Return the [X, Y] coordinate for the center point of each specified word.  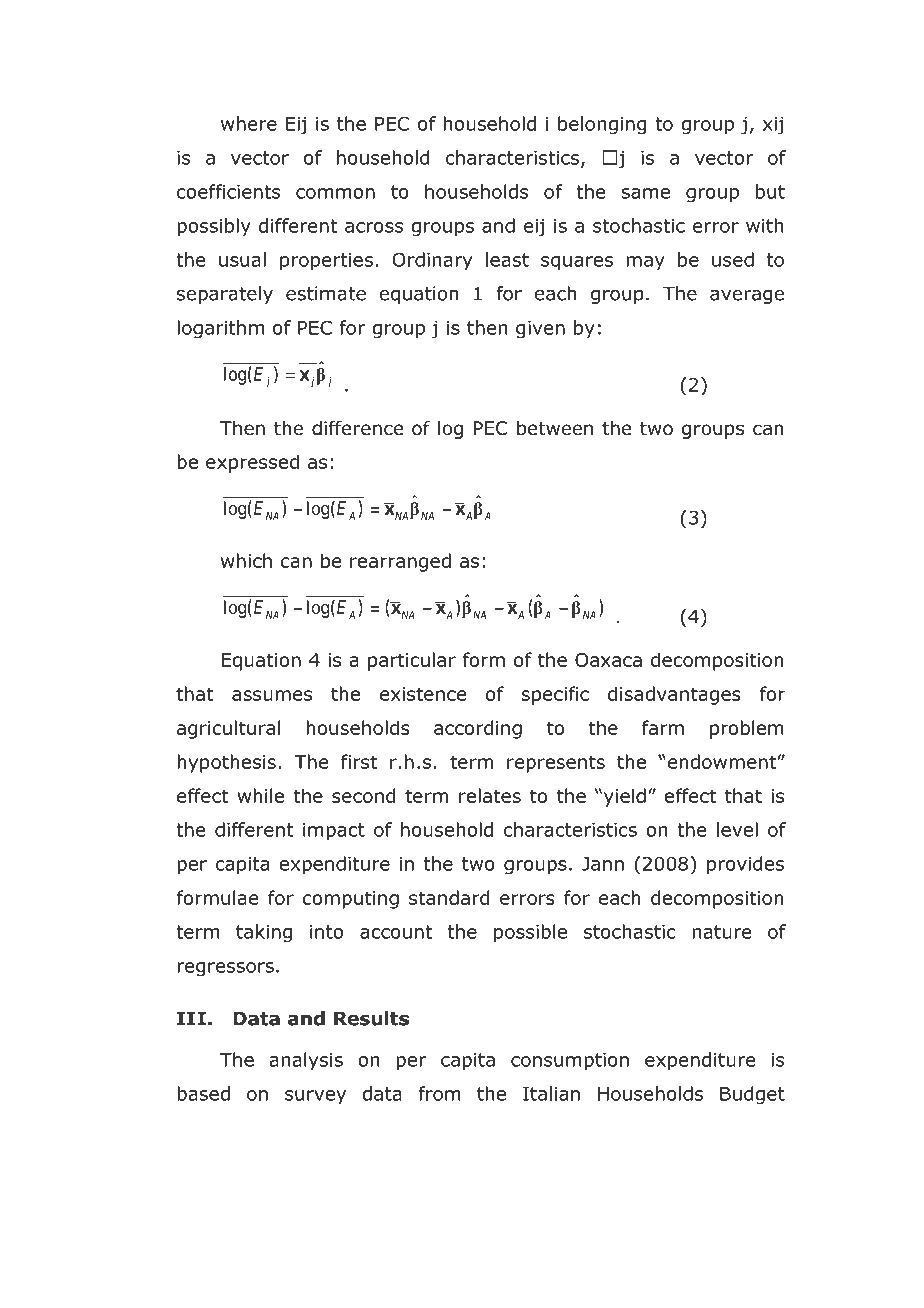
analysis [306, 1061]
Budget [752, 1095]
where [249, 123]
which [246, 560]
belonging [602, 125]
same [645, 193]
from [439, 1093]
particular [412, 661]
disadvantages [674, 695]
